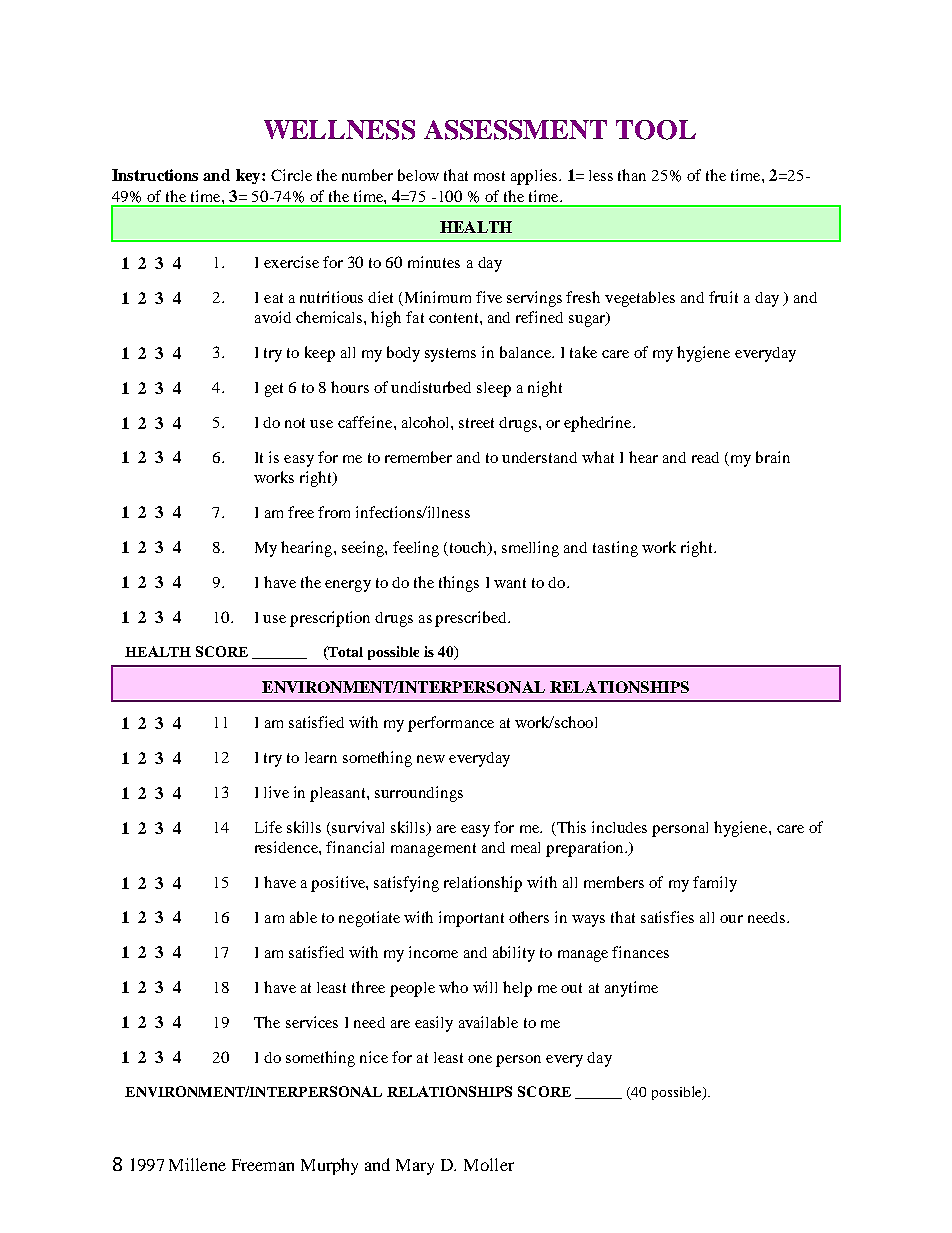 The width and height of the screenshot is (952, 1233). Describe the element at coordinates (615, 549) in the screenshot. I see `tasting` at that location.
